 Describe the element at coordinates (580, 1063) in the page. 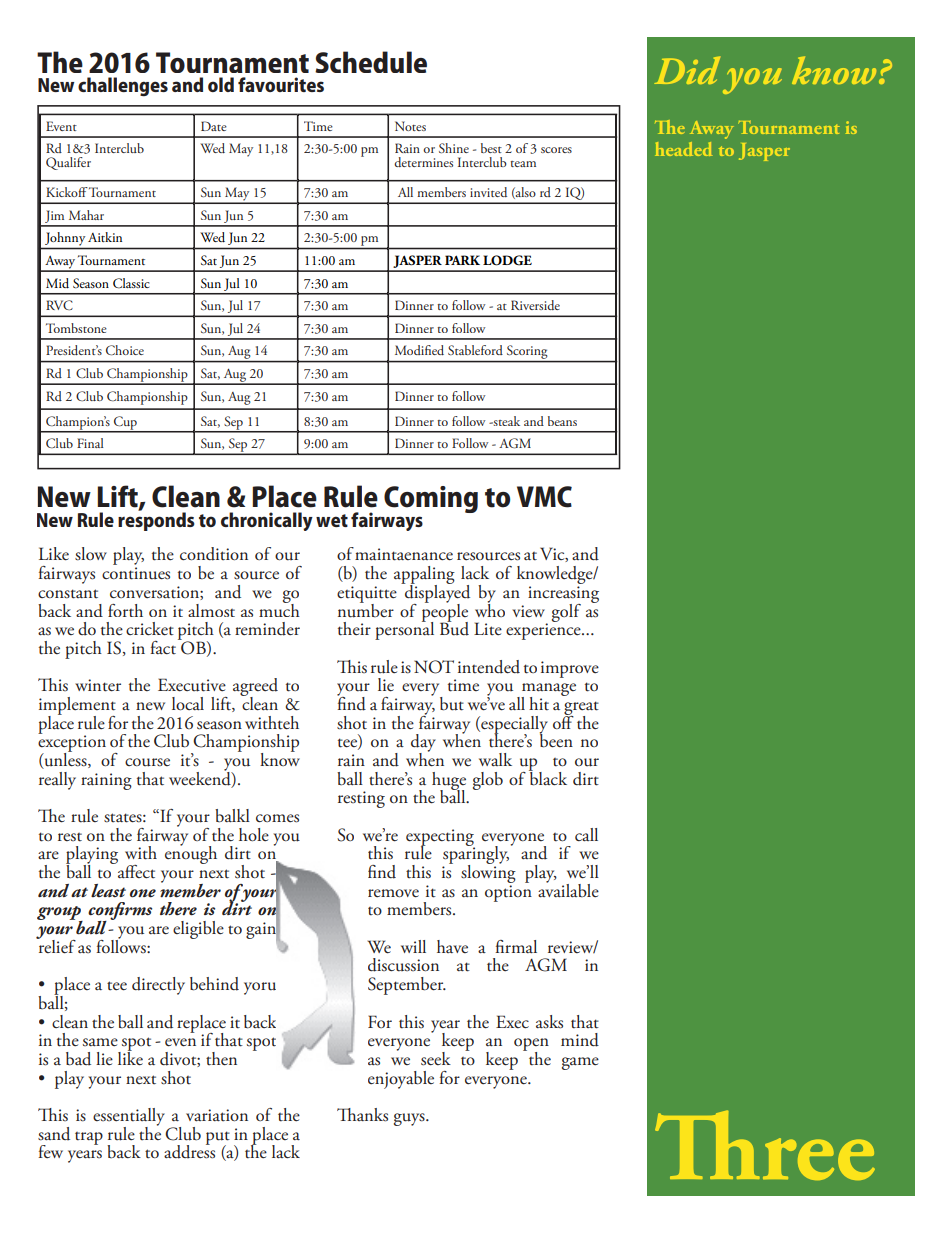

I see `game` at that location.
